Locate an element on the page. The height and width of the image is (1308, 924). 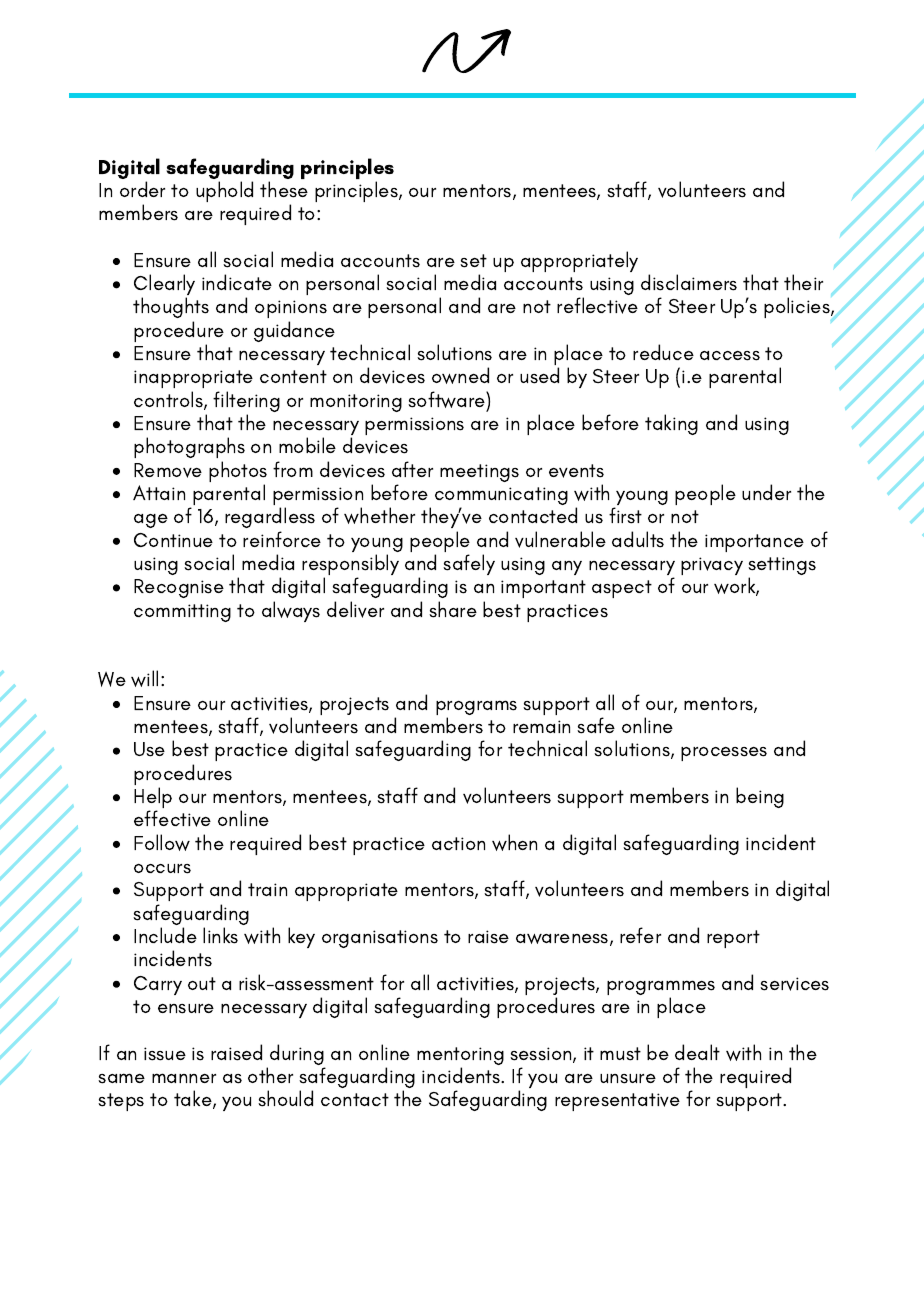
these is located at coordinates (284, 189).
